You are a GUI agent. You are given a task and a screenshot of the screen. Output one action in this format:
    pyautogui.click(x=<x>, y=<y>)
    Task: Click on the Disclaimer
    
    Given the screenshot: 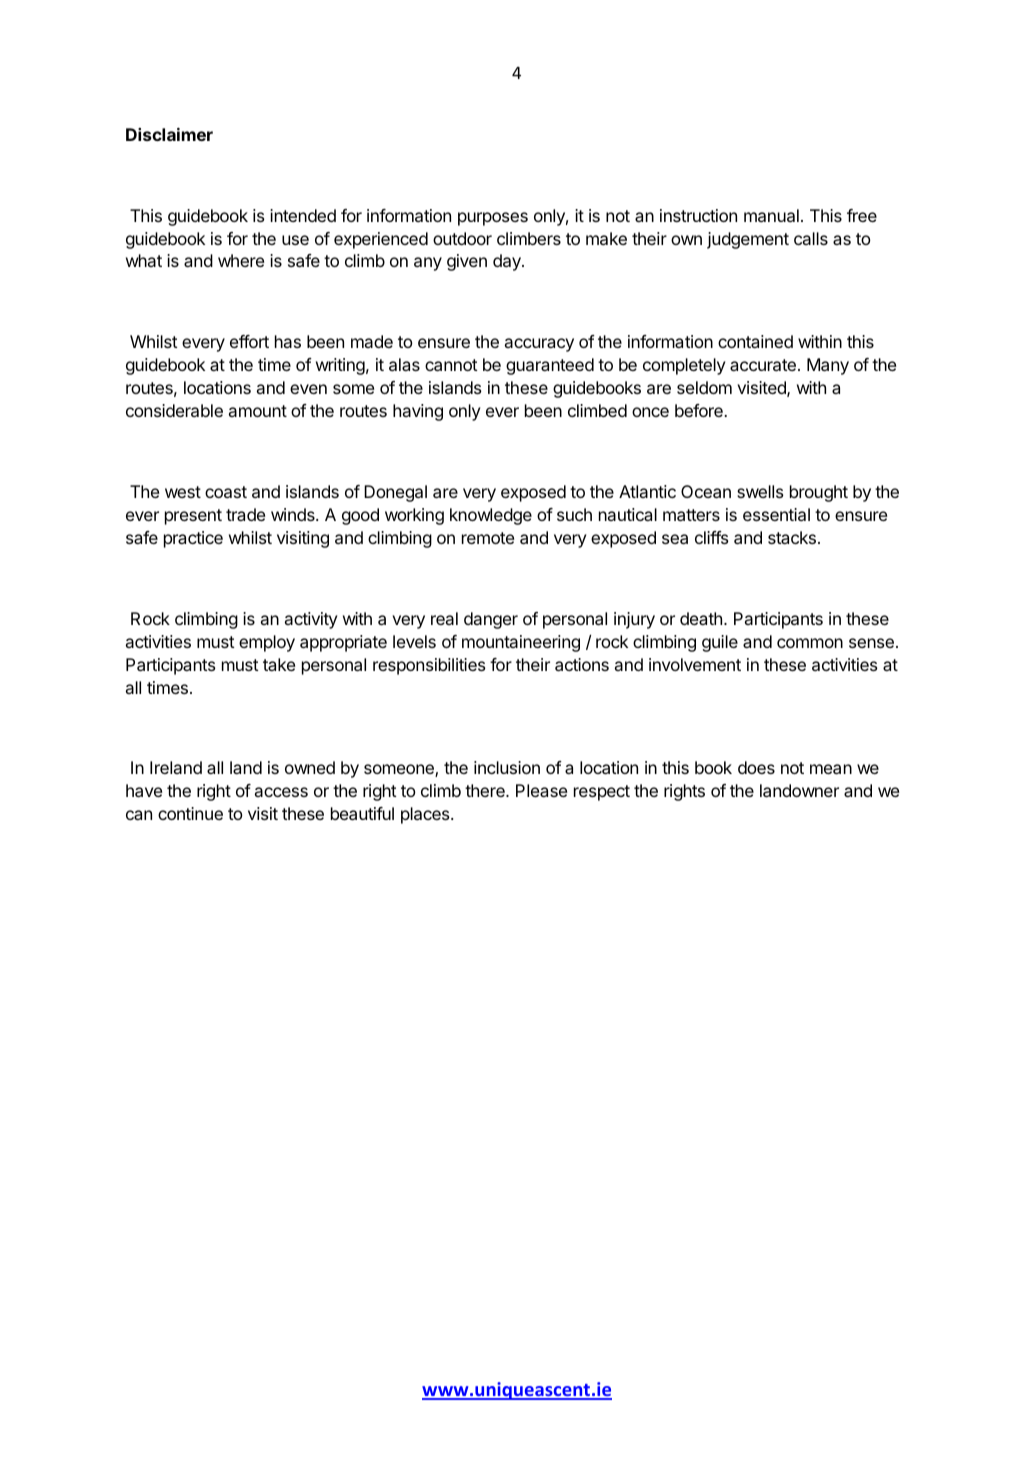 What is the action you would take?
    pyautogui.click(x=169, y=134)
